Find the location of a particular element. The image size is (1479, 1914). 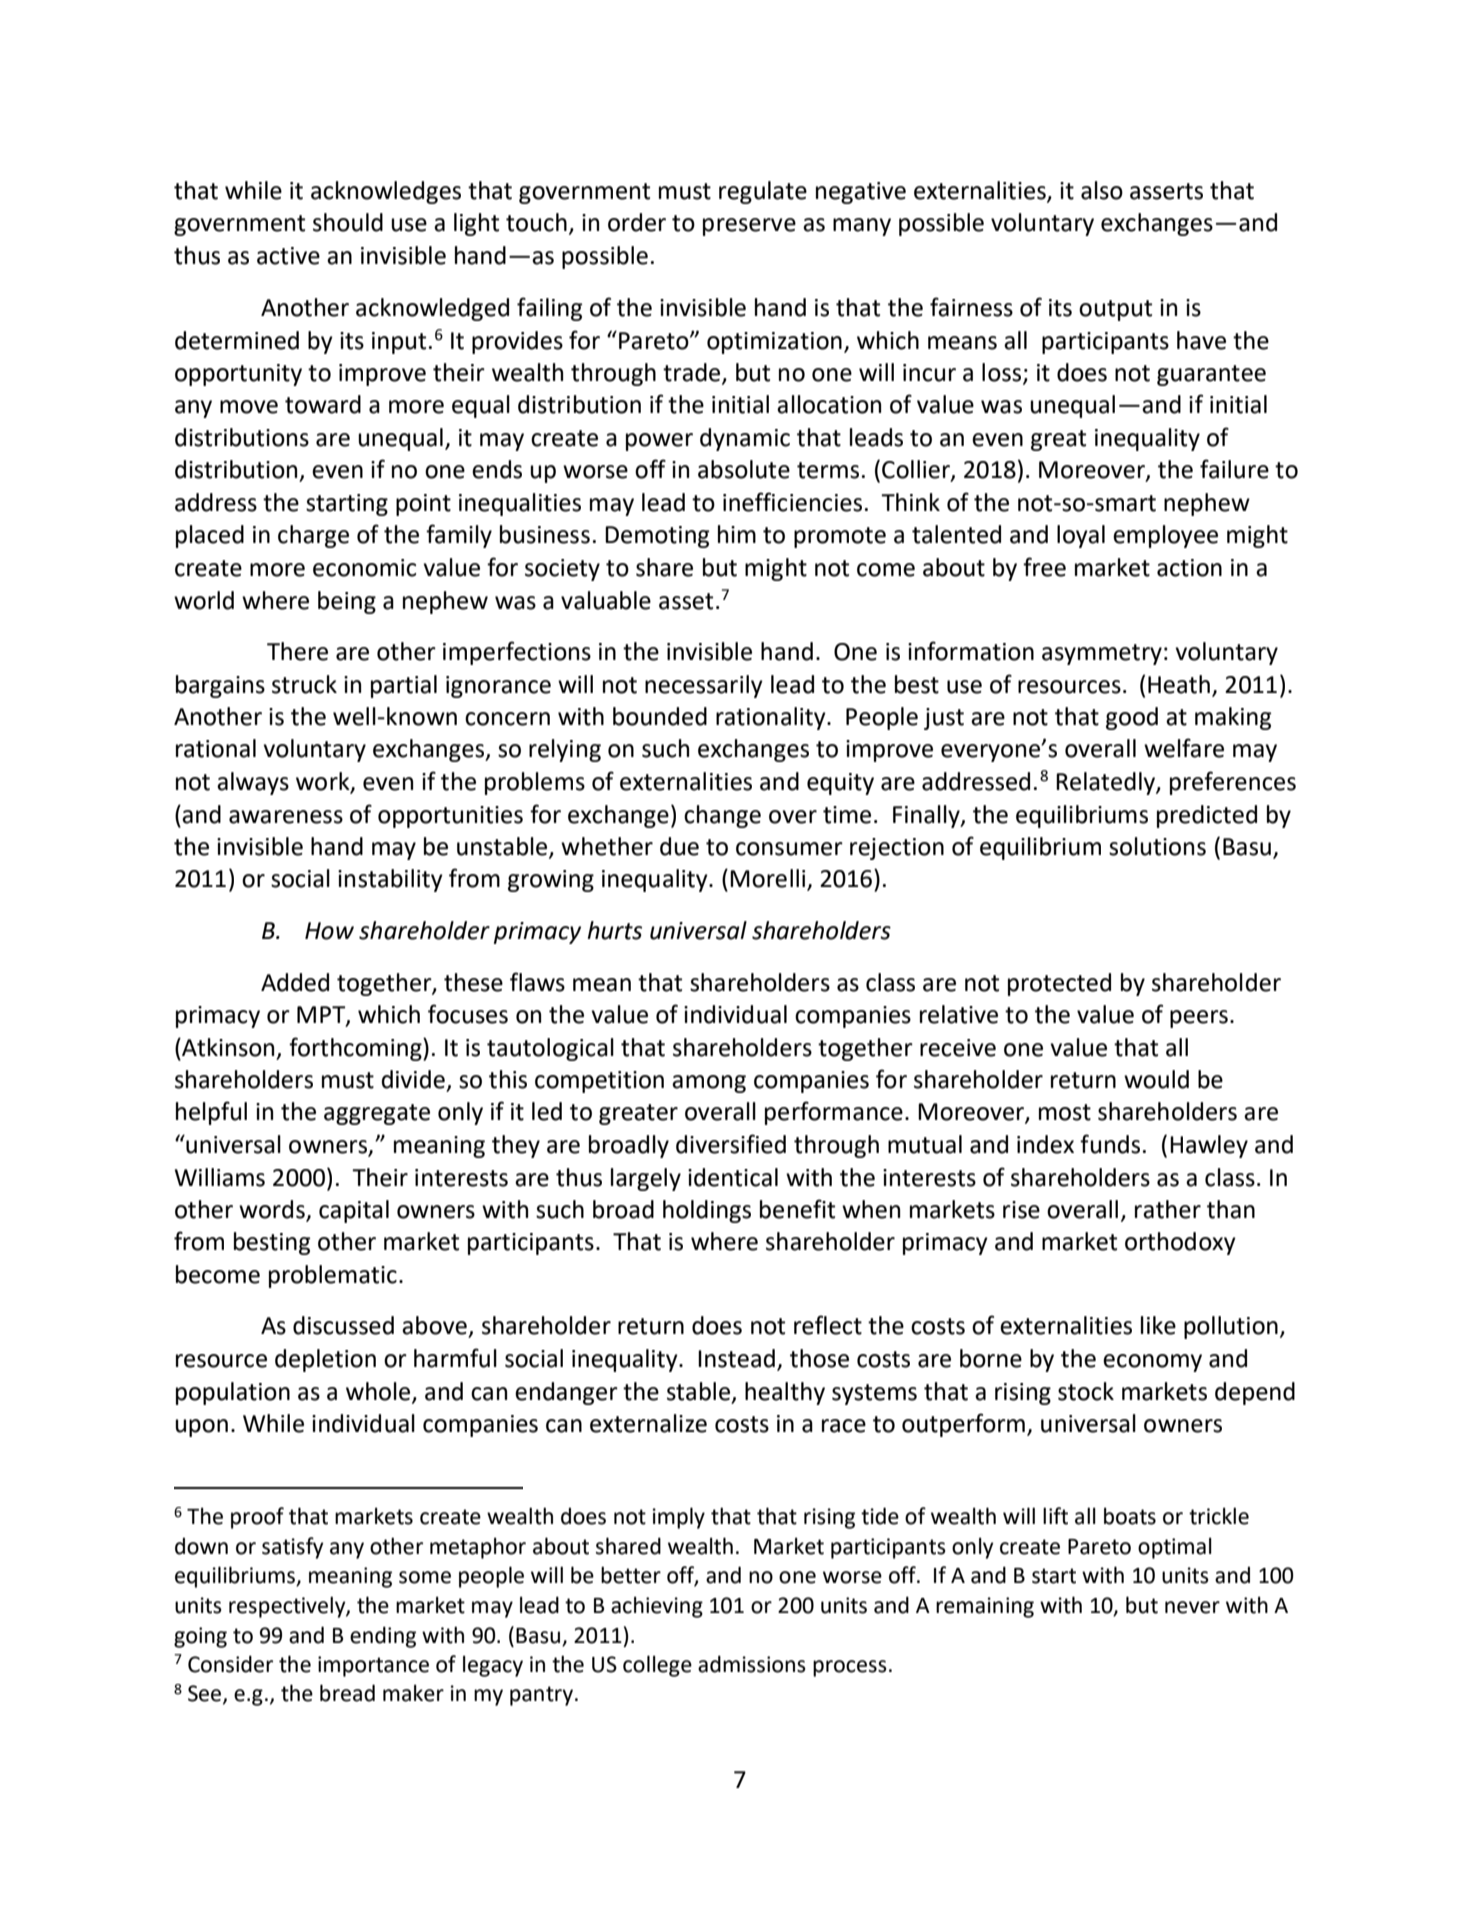

should is located at coordinates (348, 222).
